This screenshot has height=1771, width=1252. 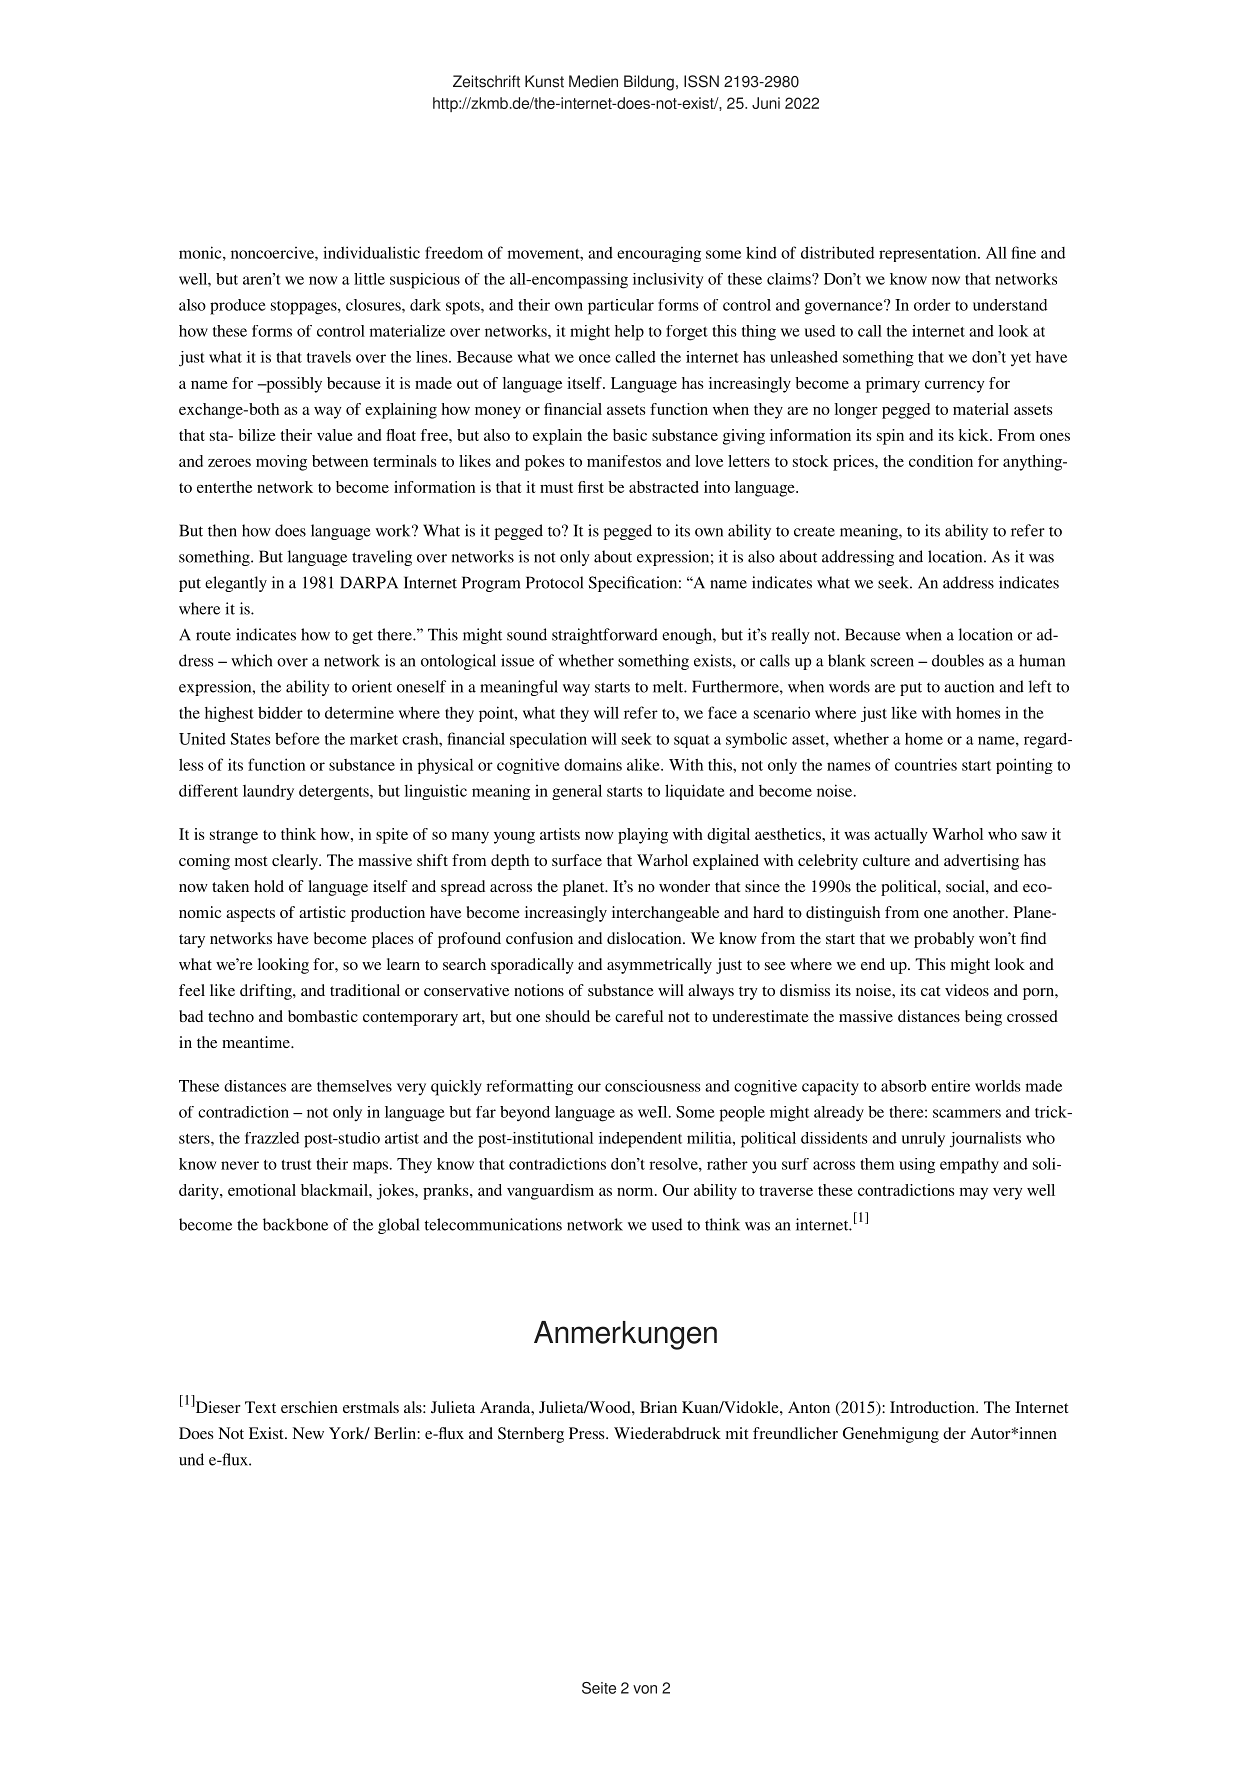 I want to click on telecommunications, so click(x=493, y=1224).
